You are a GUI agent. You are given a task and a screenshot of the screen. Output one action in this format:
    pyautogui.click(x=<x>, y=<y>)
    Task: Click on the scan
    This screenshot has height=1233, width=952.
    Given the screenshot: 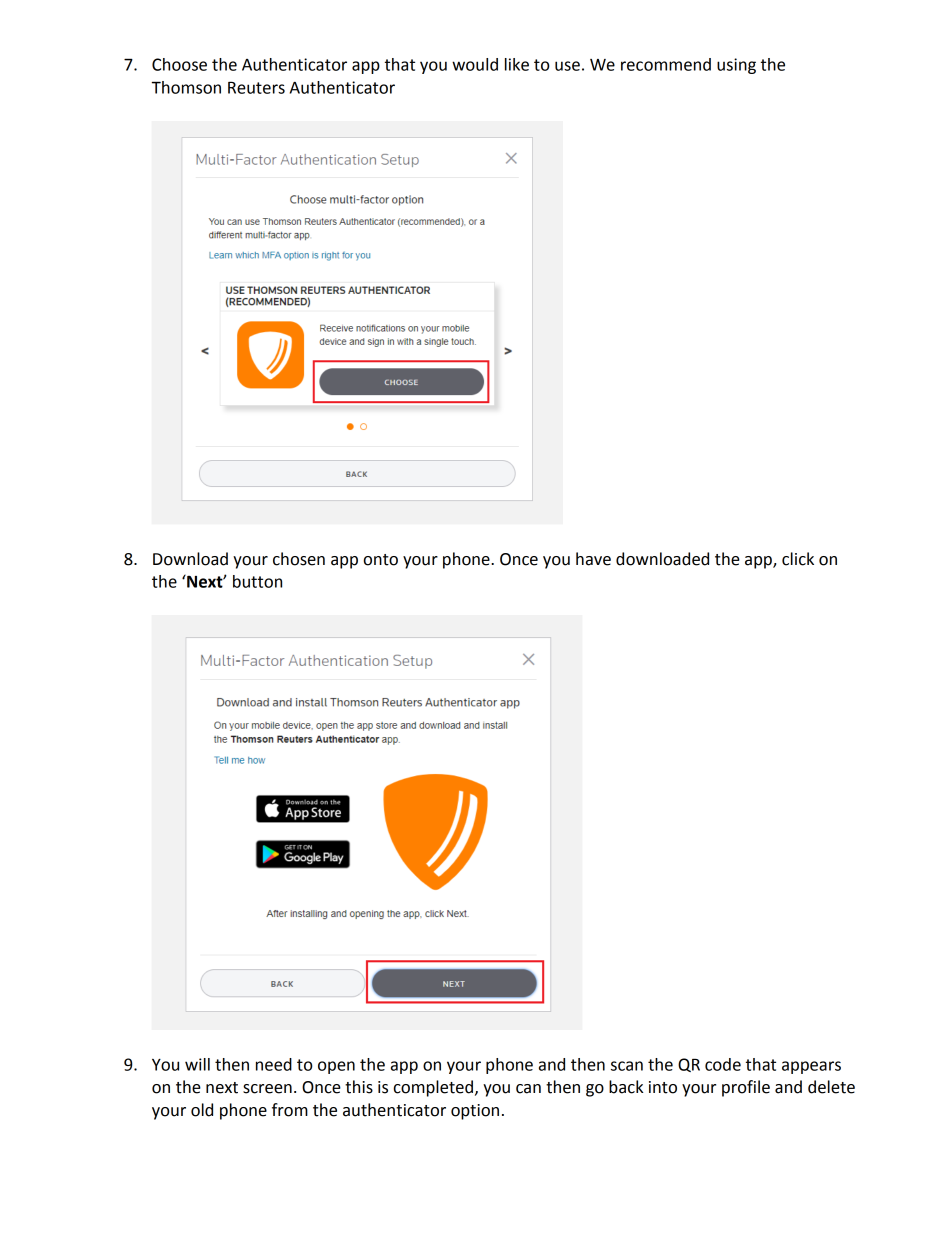 What is the action you would take?
    pyautogui.click(x=627, y=1066)
